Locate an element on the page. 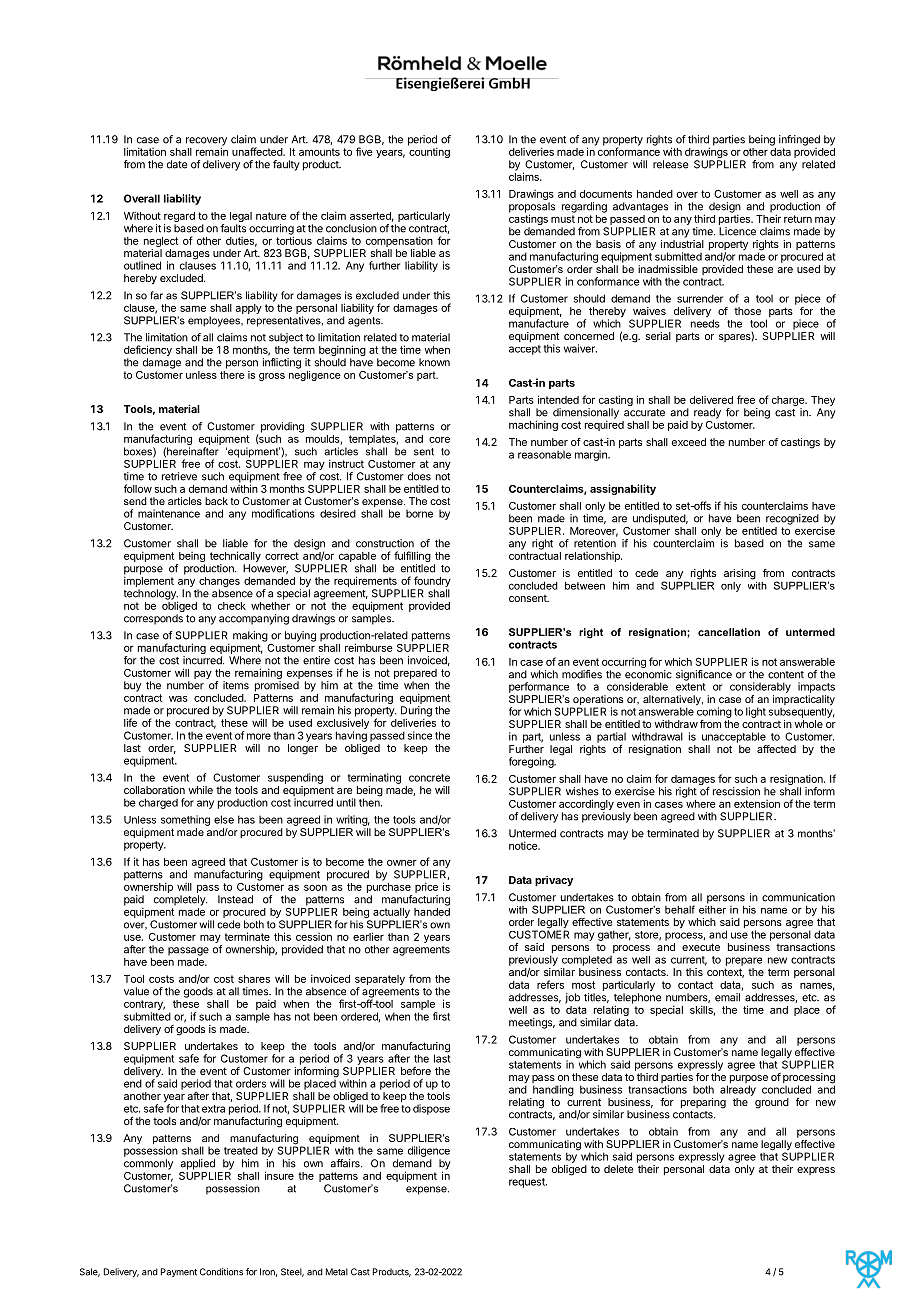  Licence is located at coordinates (737, 231).
